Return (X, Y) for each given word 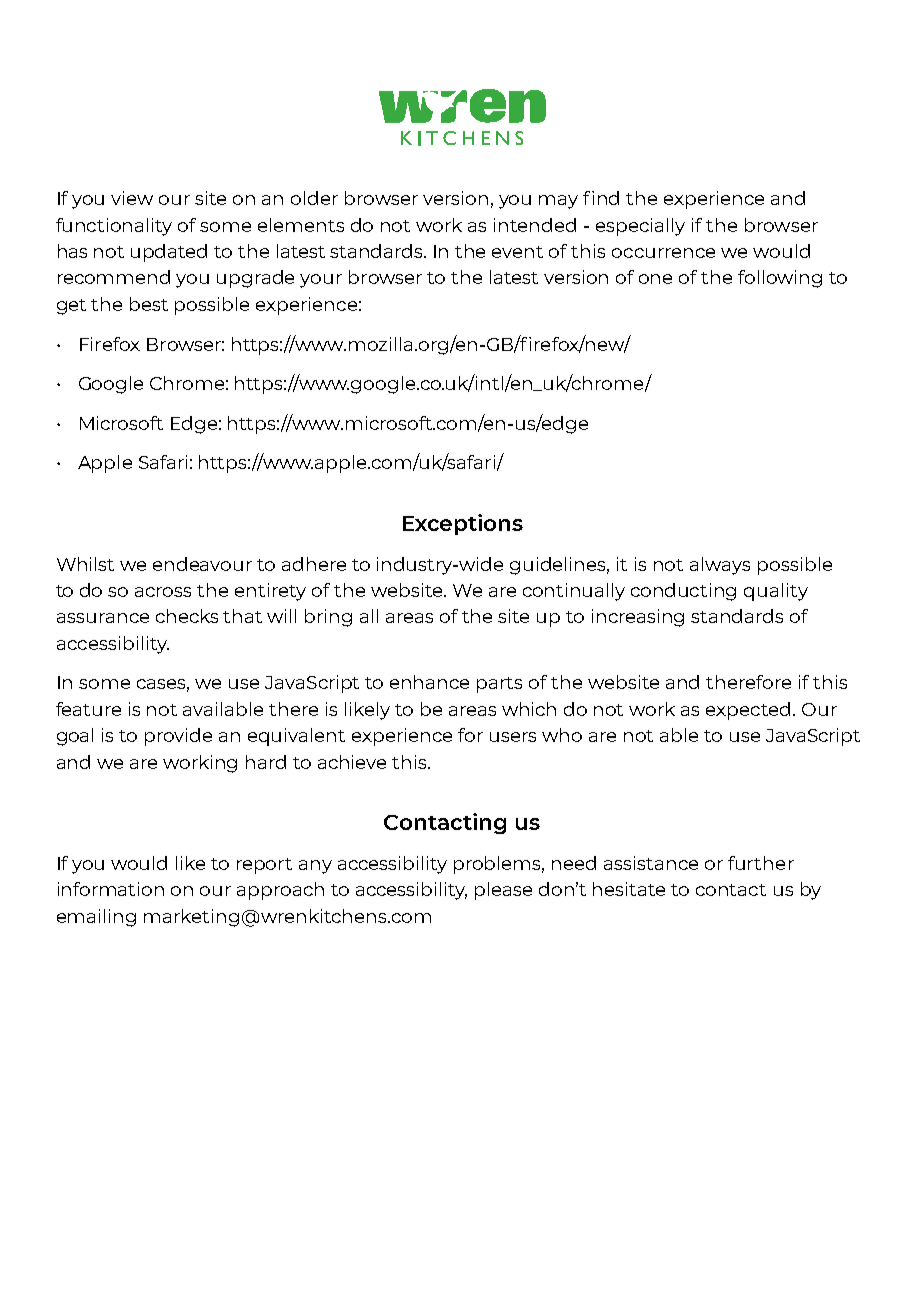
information (111, 889)
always (720, 566)
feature (88, 709)
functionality (114, 227)
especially (640, 227)
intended (535, 225)
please (503, 891)
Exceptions (463, 524)
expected (748, 711)
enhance (429, 682)
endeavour (202, 564)
